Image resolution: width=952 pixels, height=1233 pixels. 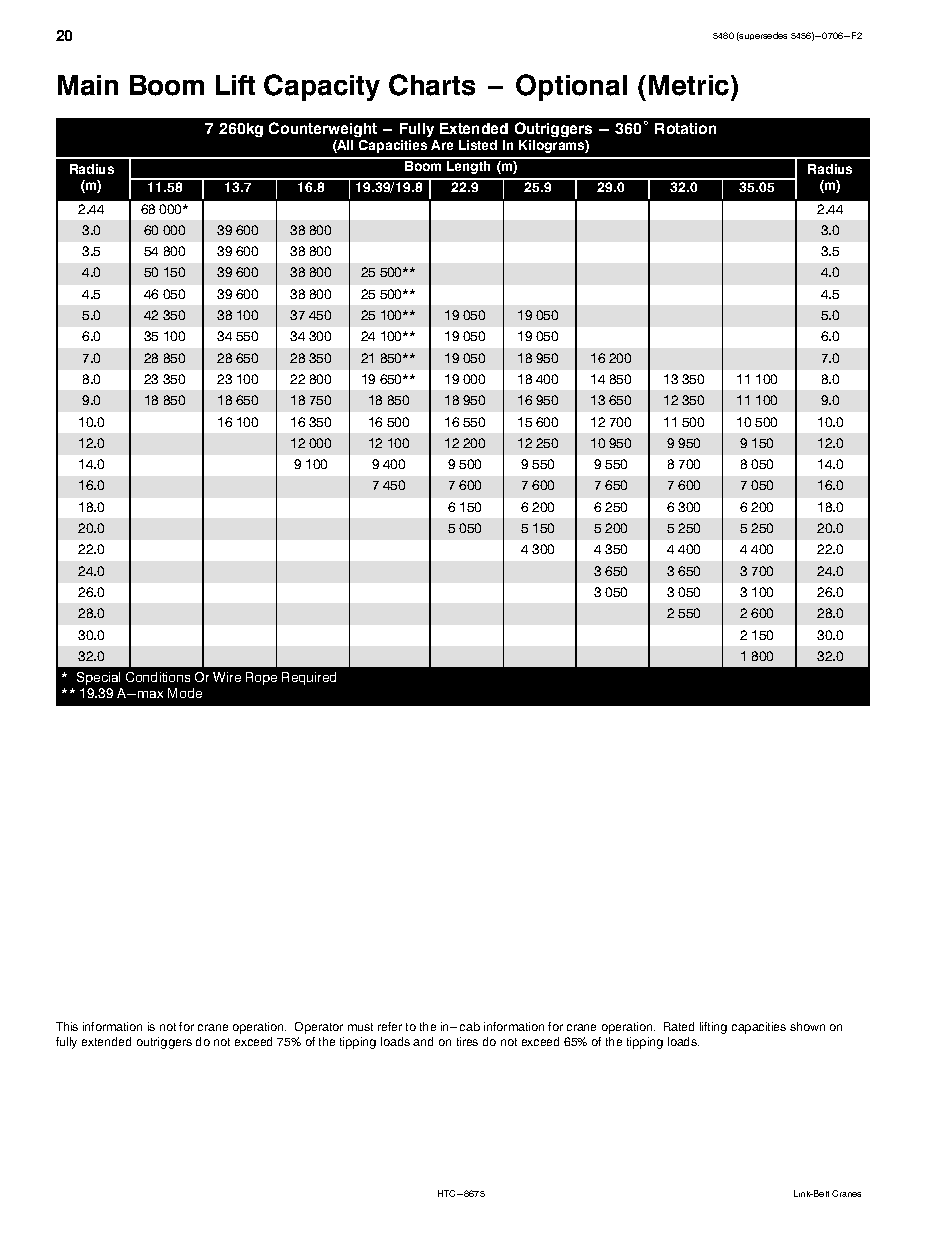 What do you see at coordinates (685, 128) in the screenshot?
I see `Rotation` at bounding box center [685, 128].
